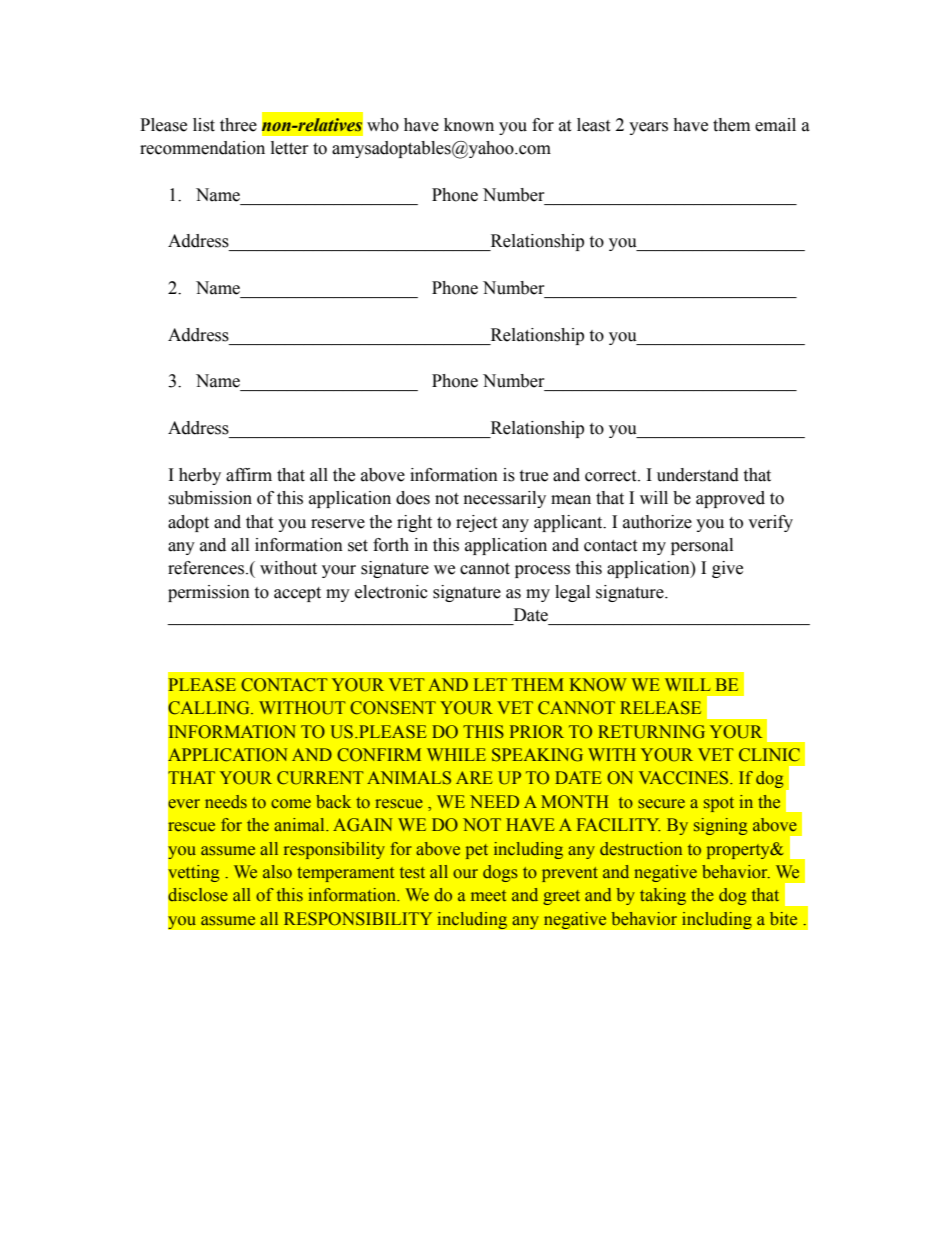  Describe the element at coordinates (488, 896) in the screenshot. I see `meet` at that location.
